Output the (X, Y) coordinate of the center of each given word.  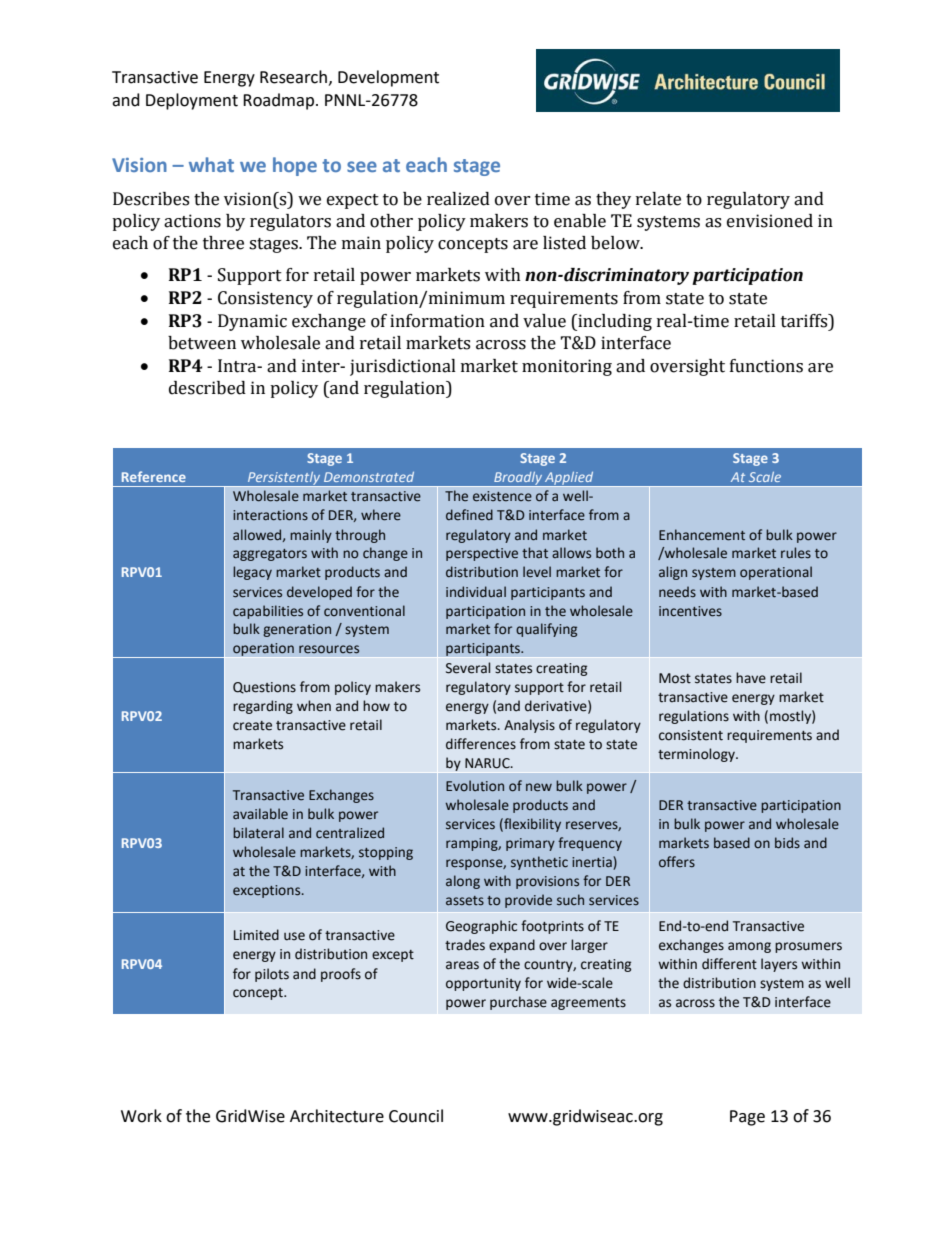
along (463, 882)
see (362, 166)
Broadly (518, 479)
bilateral (258, 833)
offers (677, 862)
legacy (252, 573)
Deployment (192, 101)
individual (476, 592)
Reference (154, 476)
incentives (690, 611)
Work (141, 1116)
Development (388, 78)
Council (416, 1116)
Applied (569, 479)
